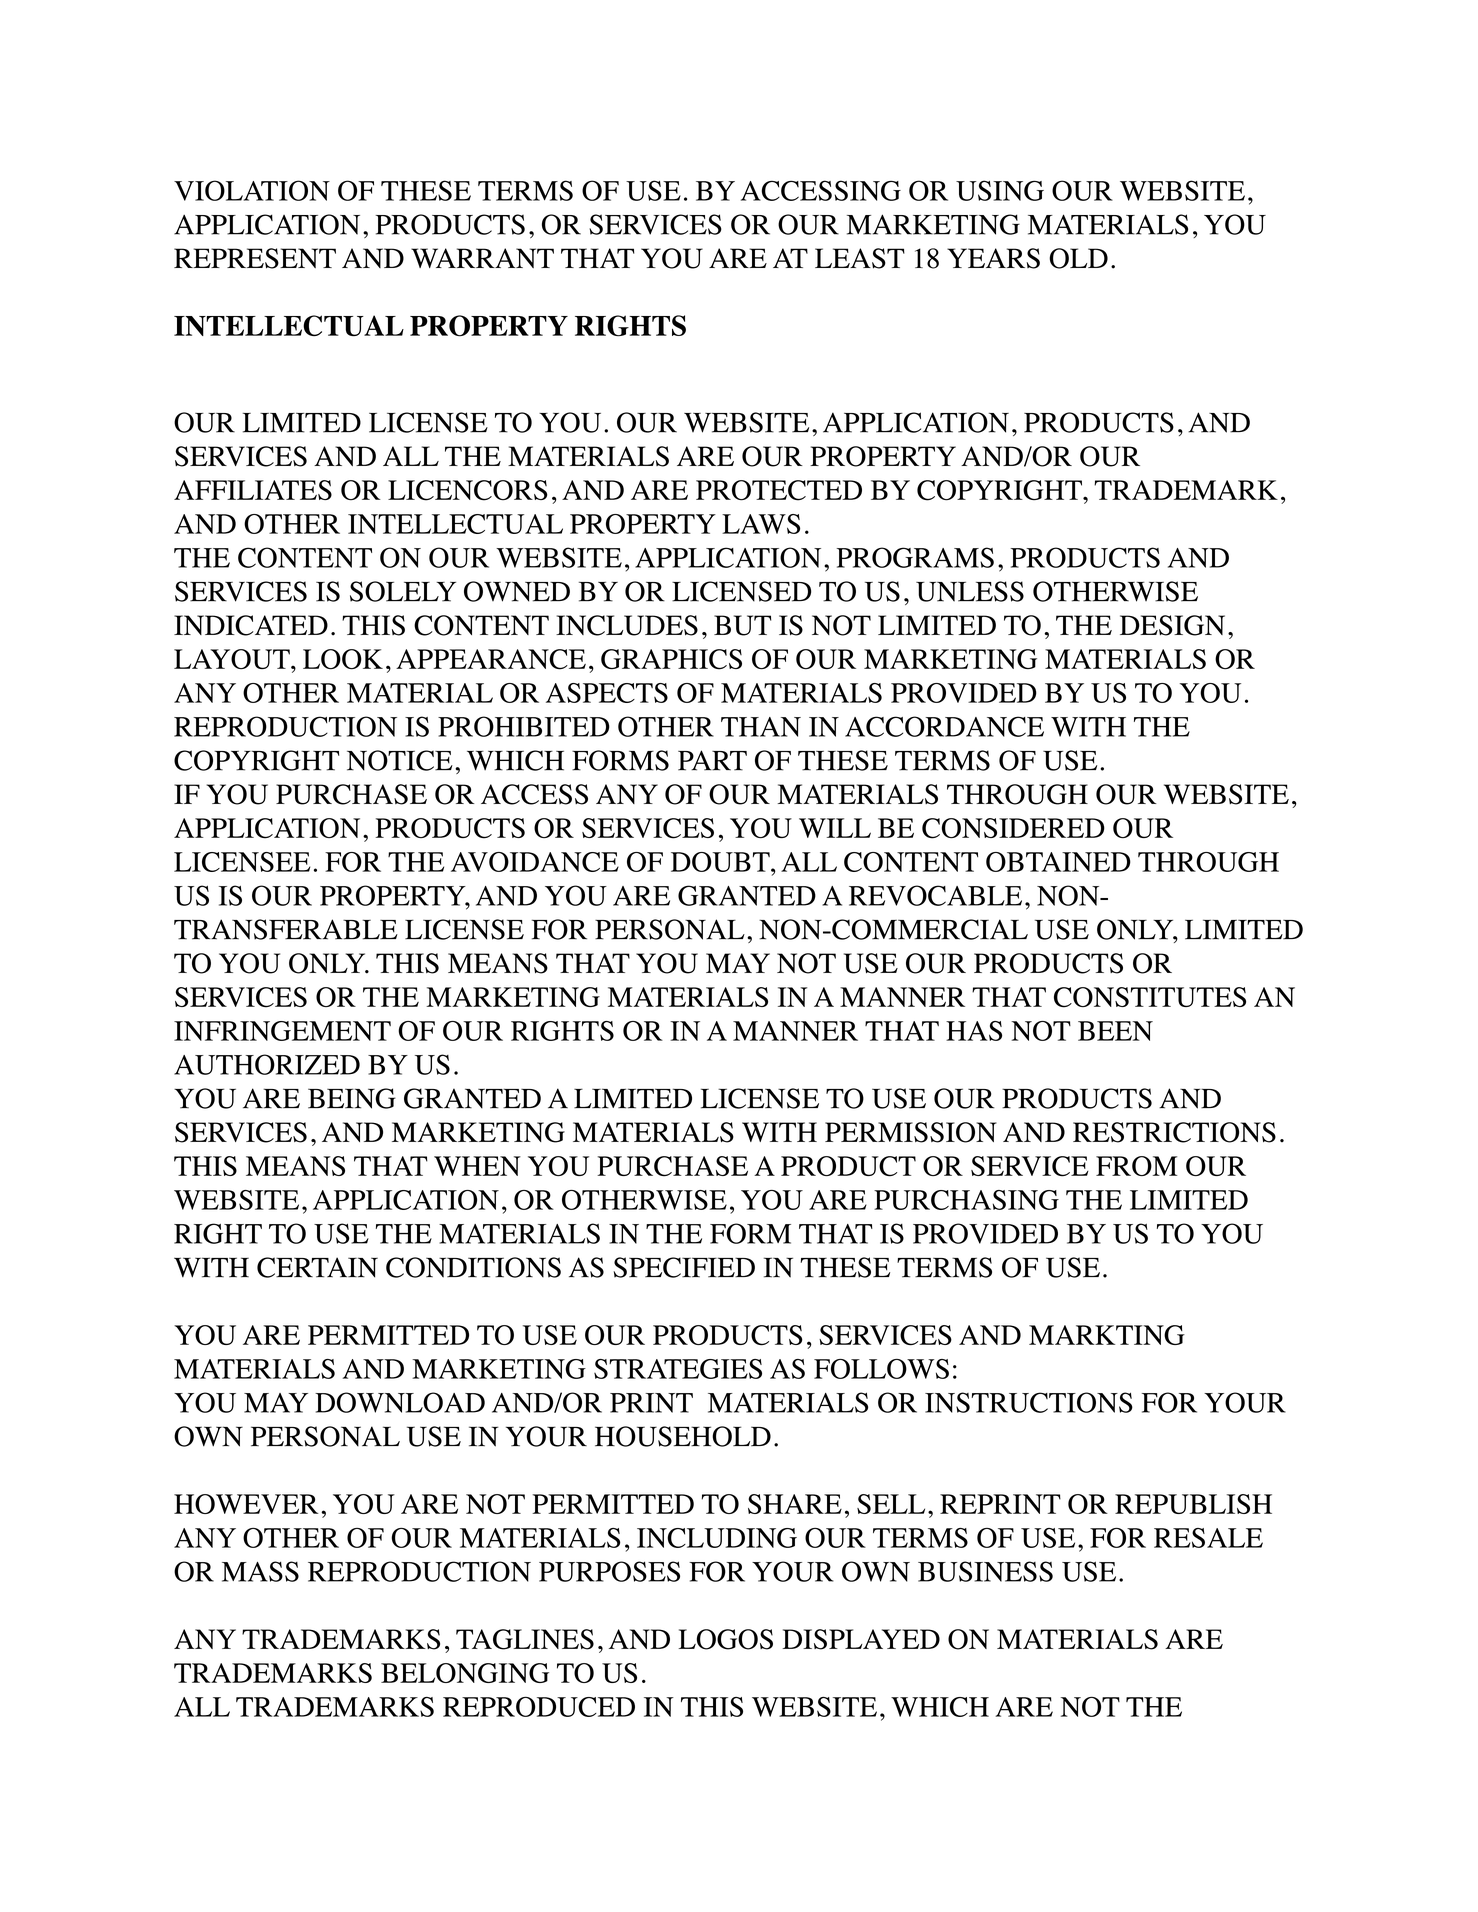 The image size is (1478, 1912). I want to click on PERMISSION, so click(911, 1132).
